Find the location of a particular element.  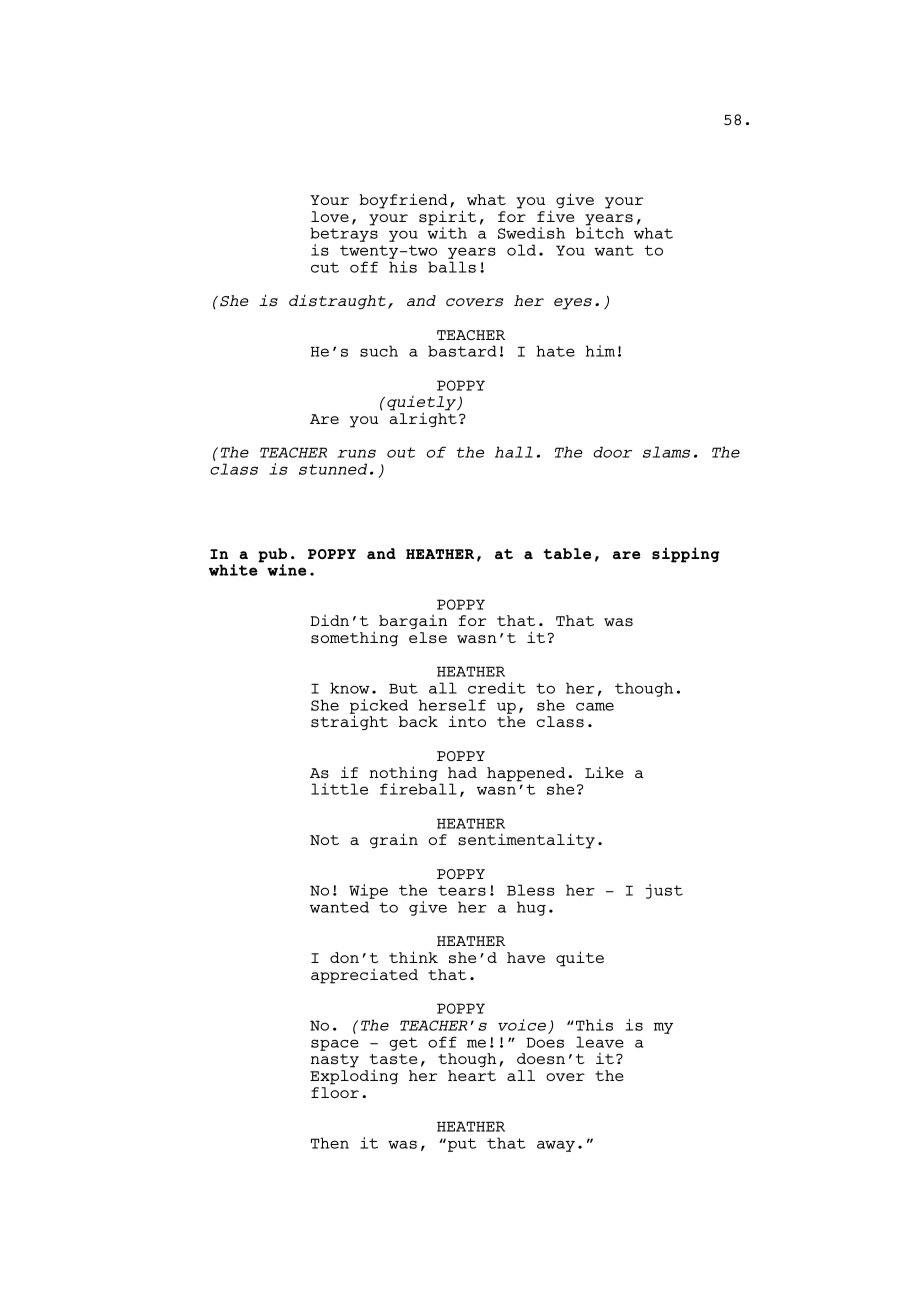

five is located at coordinates (555, 216).
